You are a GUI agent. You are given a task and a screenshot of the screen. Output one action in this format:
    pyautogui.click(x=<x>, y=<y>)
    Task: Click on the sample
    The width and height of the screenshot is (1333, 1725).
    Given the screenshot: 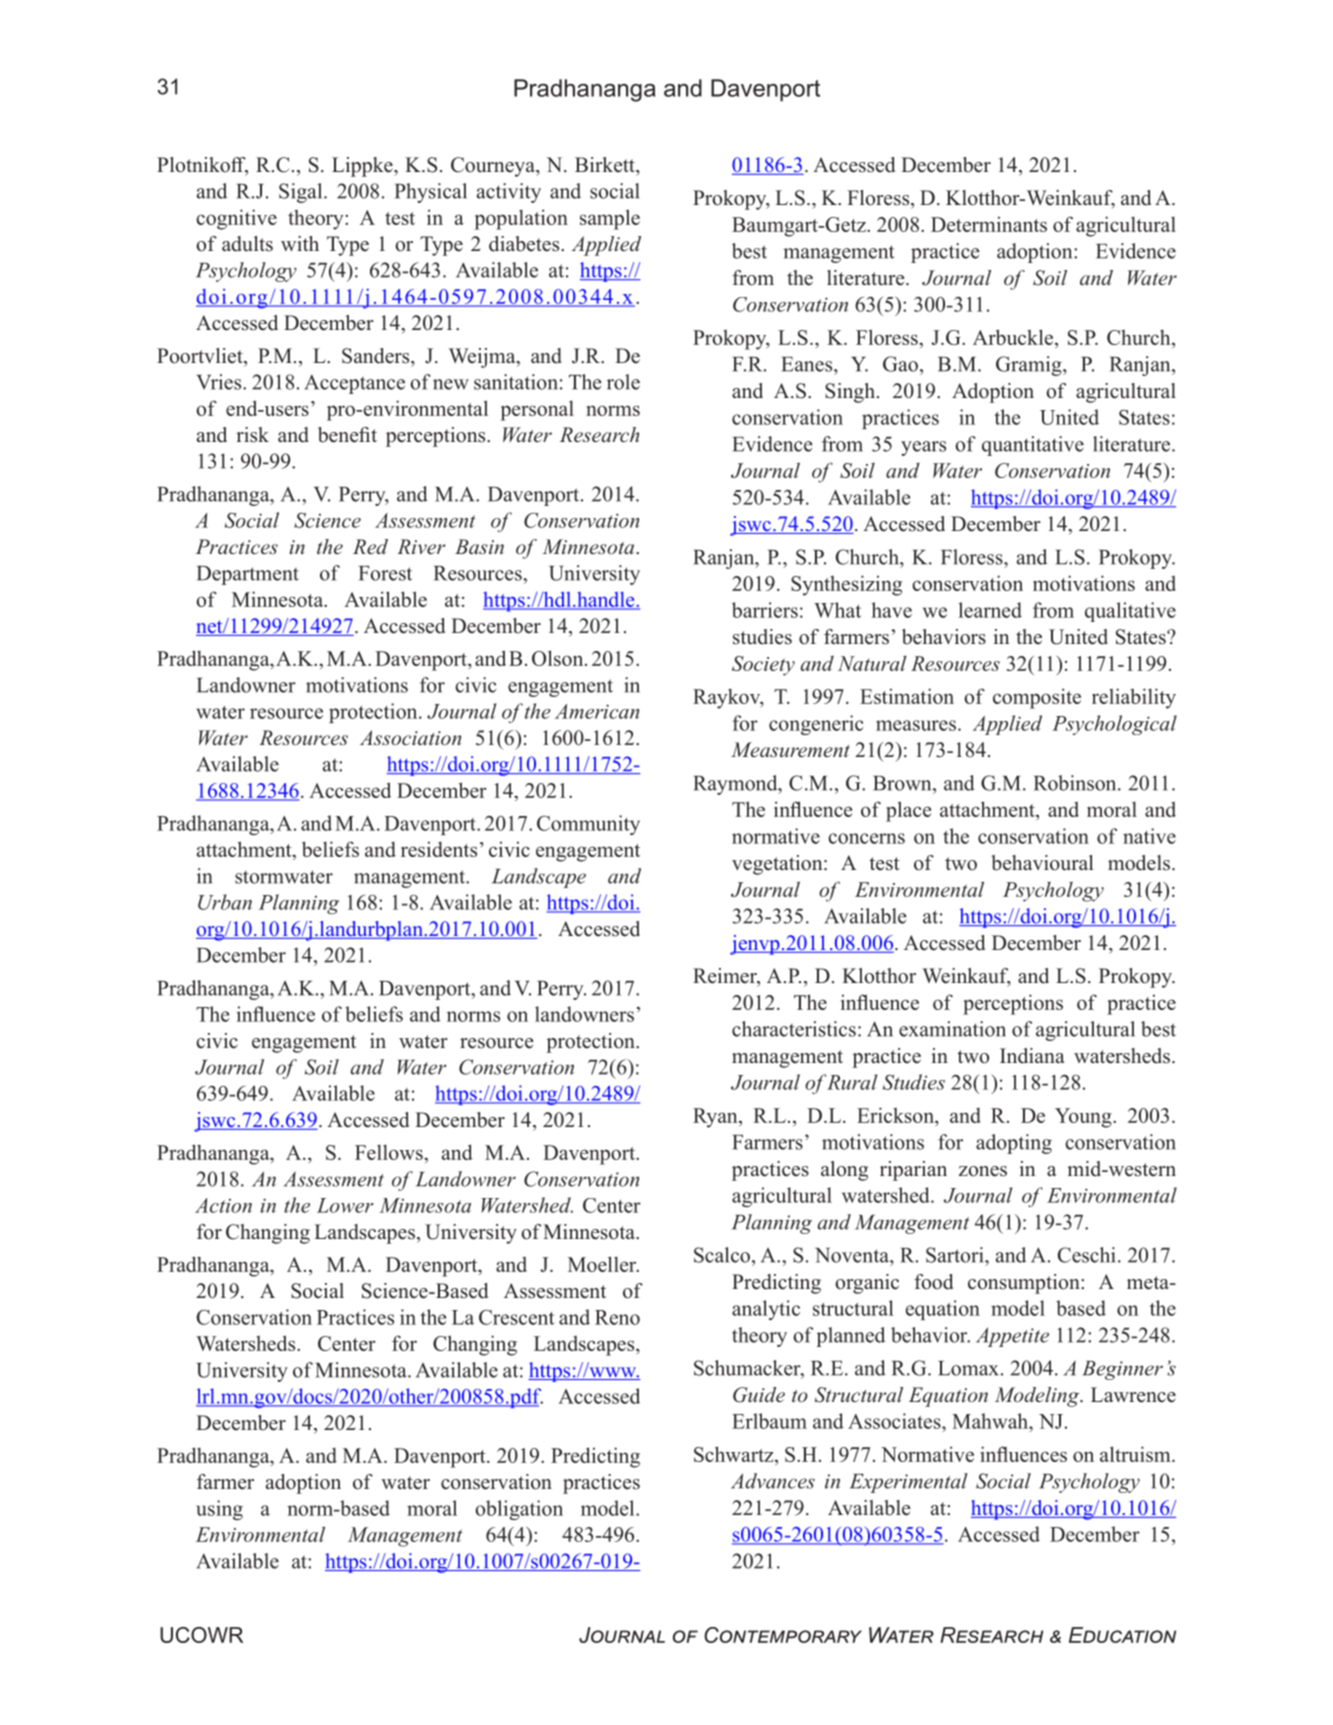 What is the action you would take?
    pyautogui.click(x=610, y=219)
